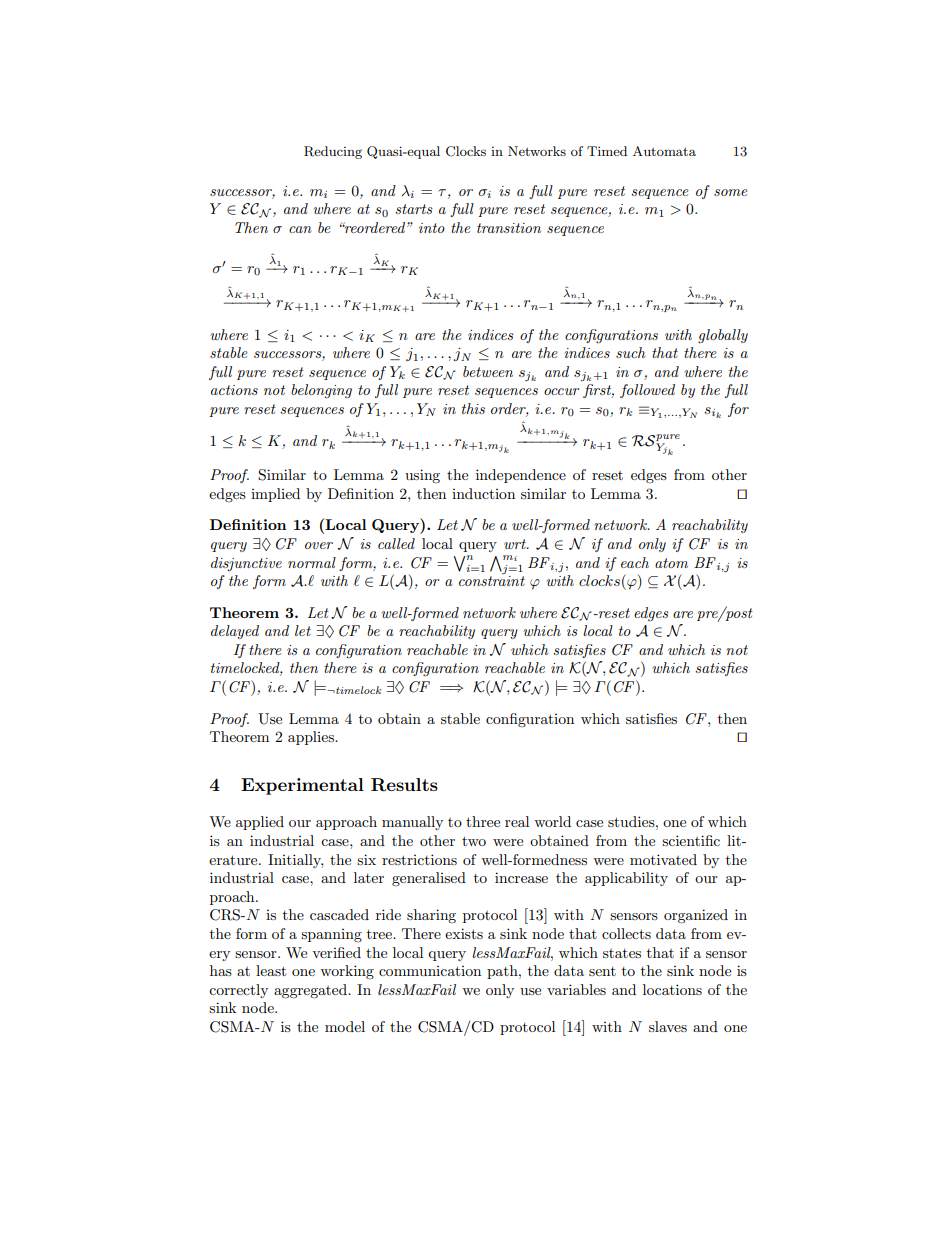  Describe the element at coordinates (430, 971) in the image. I see `communication` at that location.
